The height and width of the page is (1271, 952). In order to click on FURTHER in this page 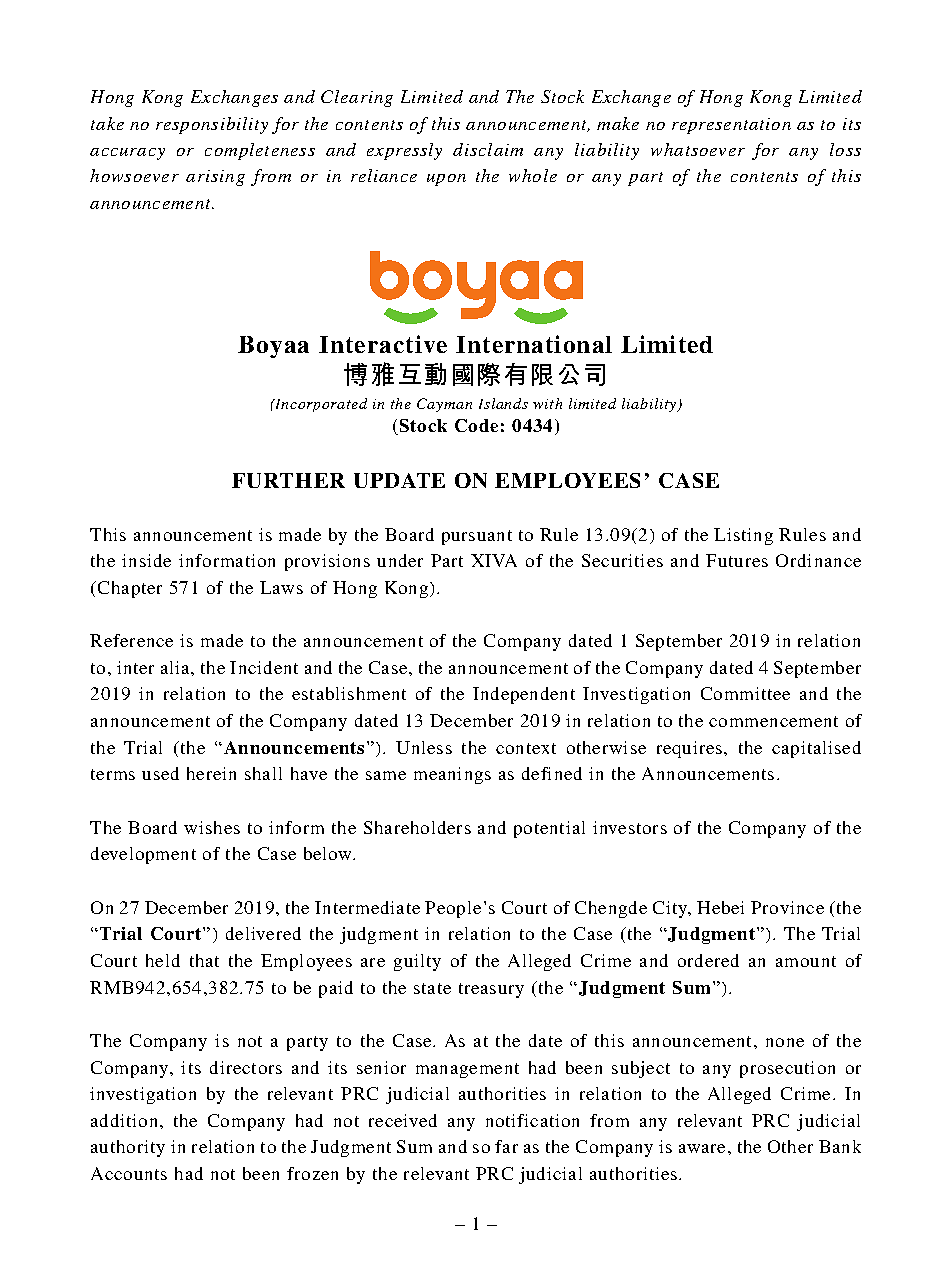, I will do `click(288, 480)`.
